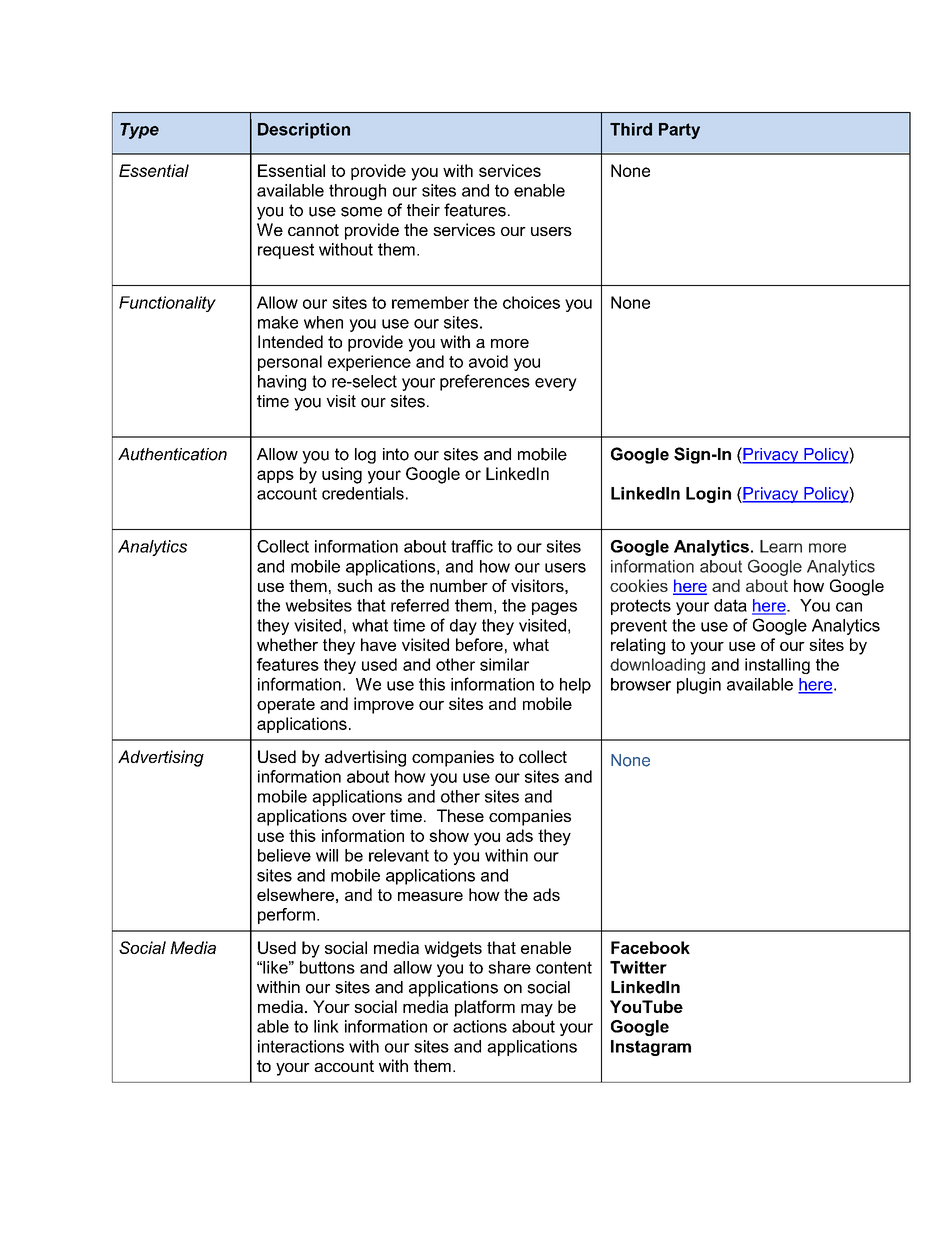 The width and height of the screenshot is (952, 1233). Describe the element at coordinates (679, 131) in the screenshot. I see `Party` at that location.
